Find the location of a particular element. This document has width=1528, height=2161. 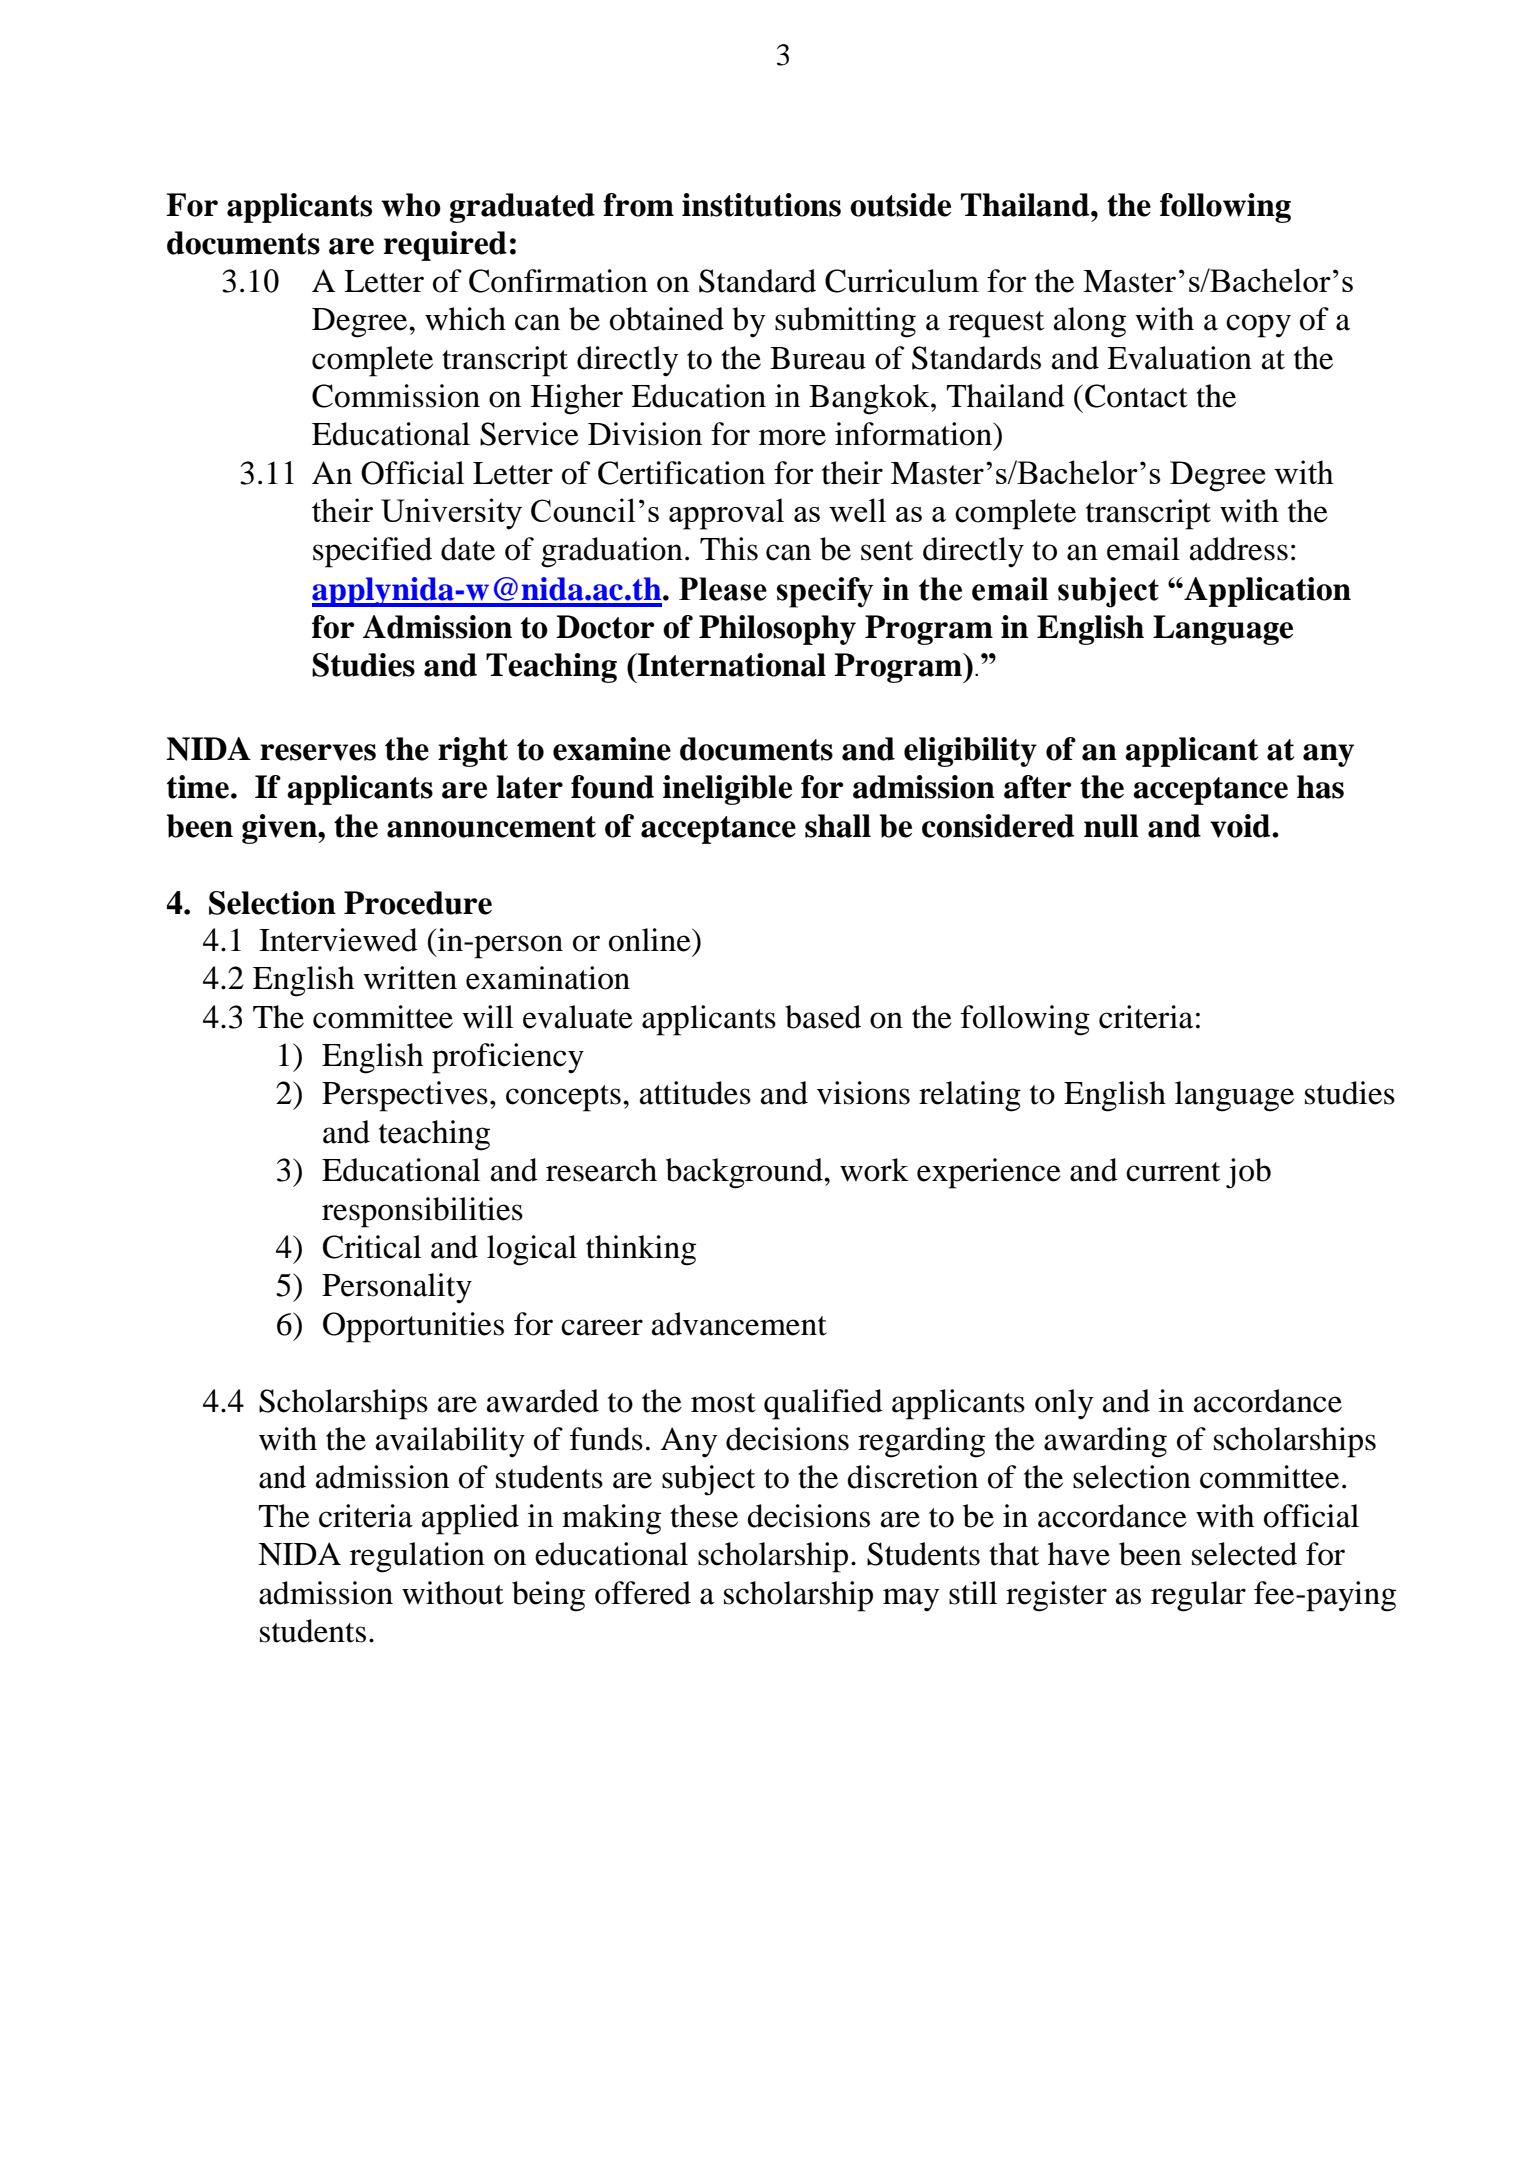

void is located at coordinates (1241, 826).
